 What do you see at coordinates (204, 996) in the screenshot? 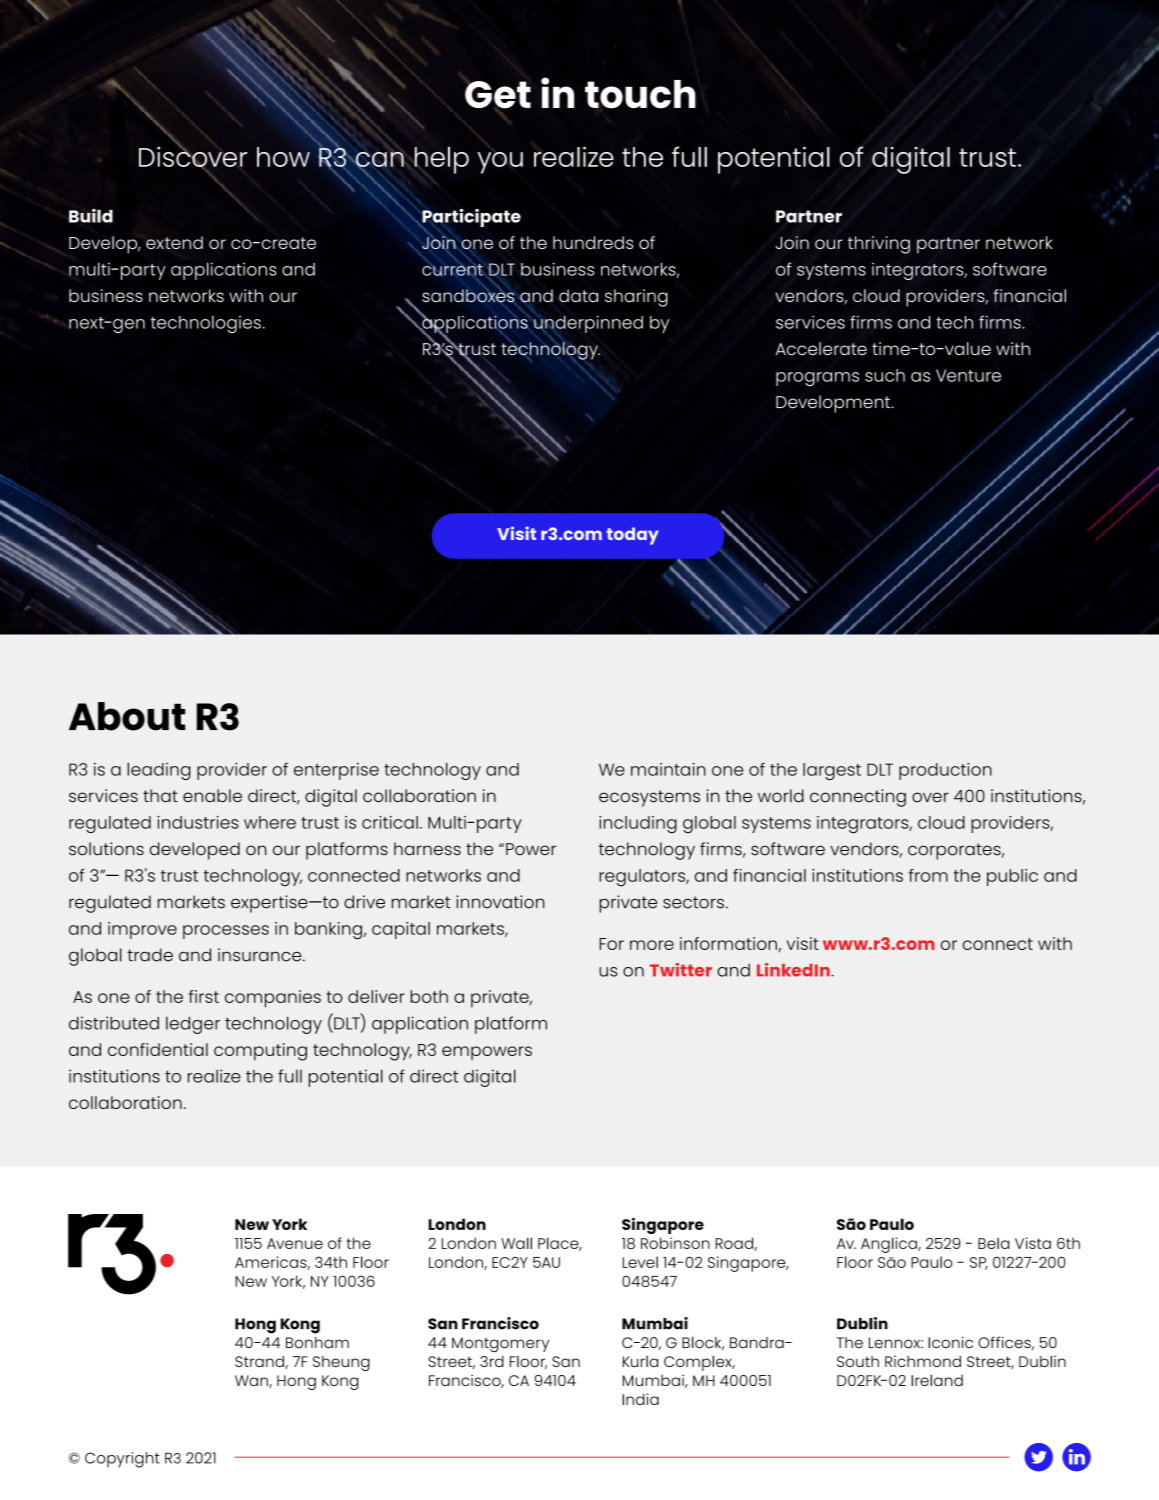
I see `first` at bounding box center [204, 996].
